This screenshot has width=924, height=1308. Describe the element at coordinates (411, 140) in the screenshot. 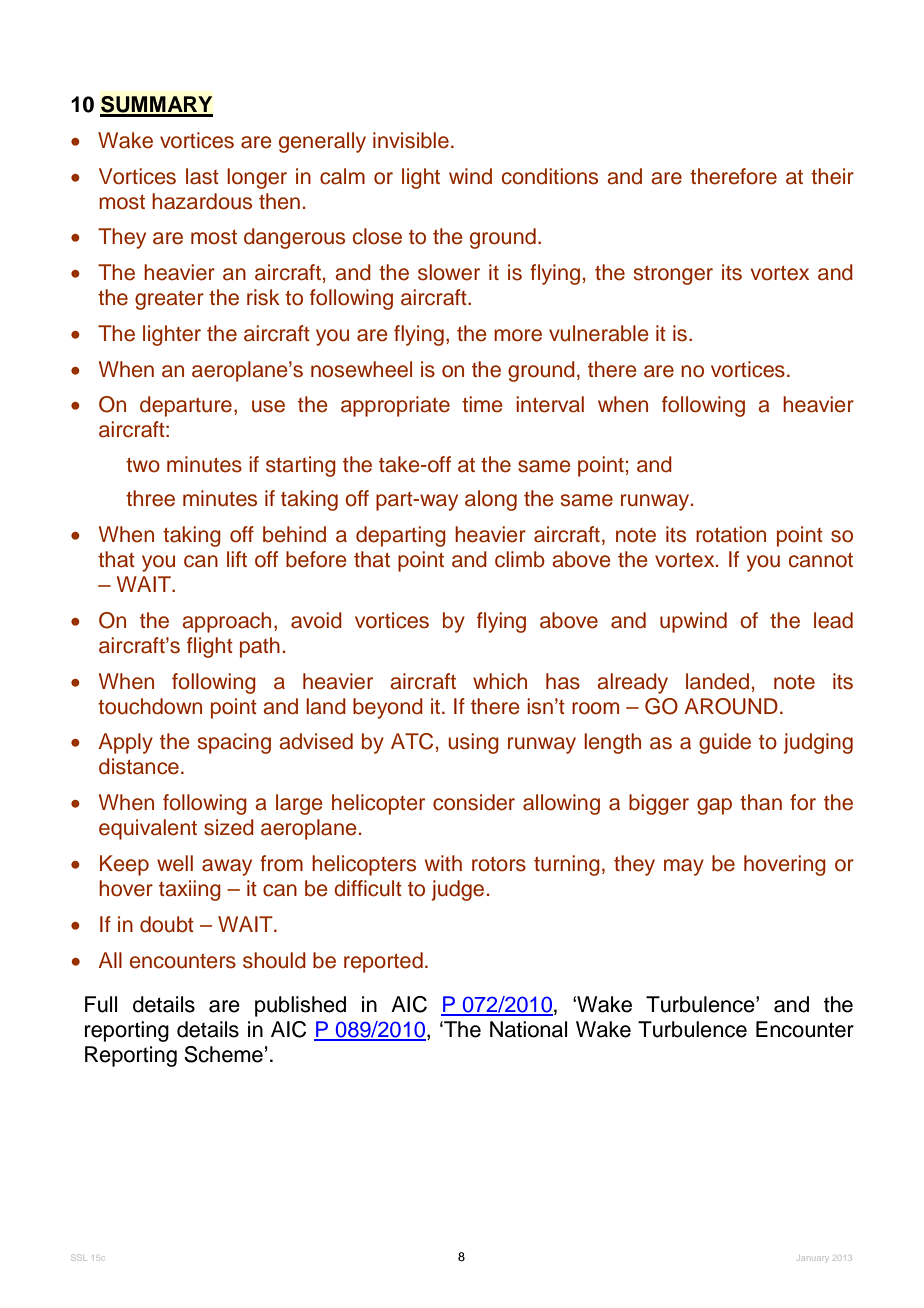

I see `invisible` at that location.
